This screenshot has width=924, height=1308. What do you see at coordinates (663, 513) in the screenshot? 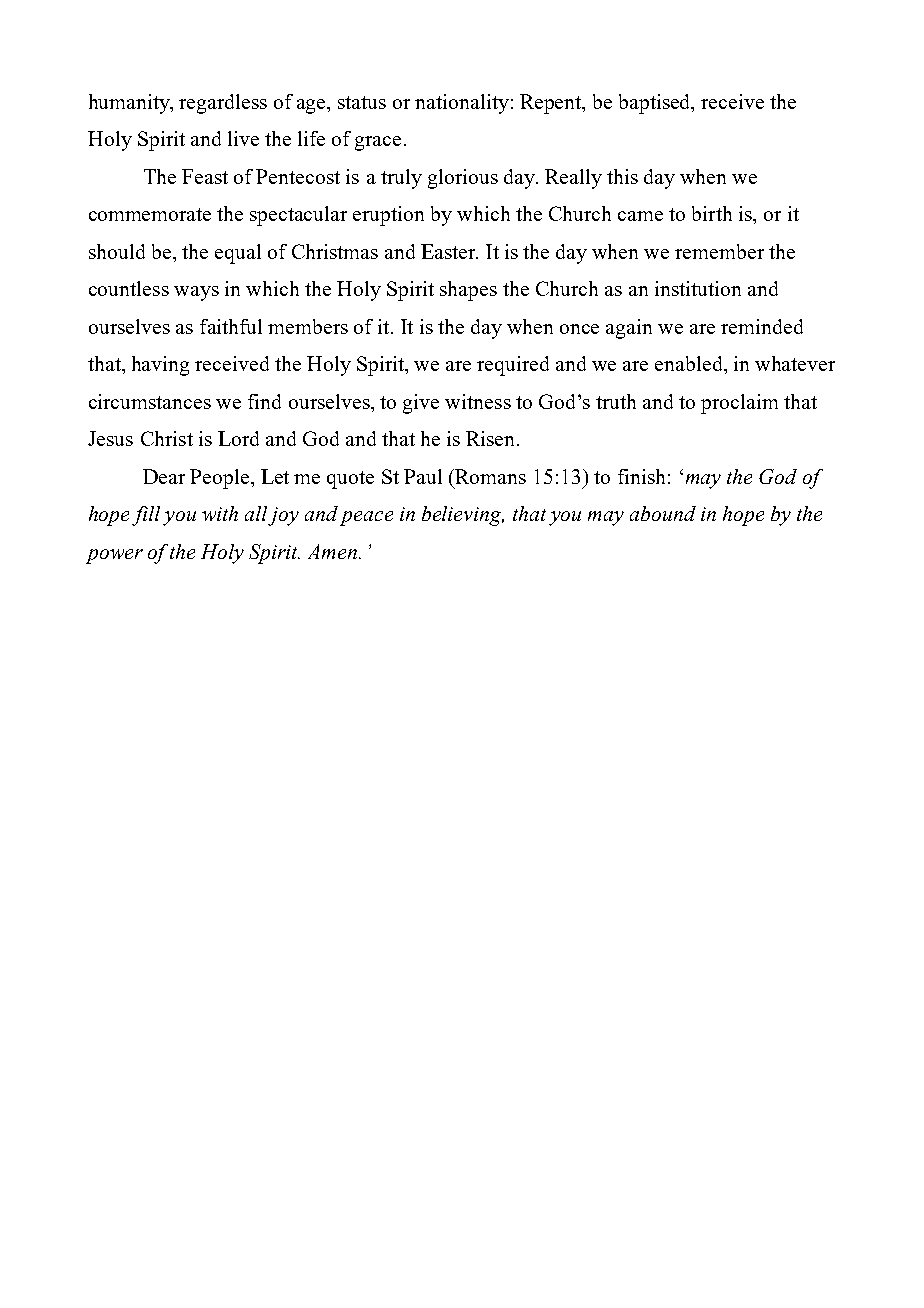
I see `abound` at bounding box center [663, 513].
